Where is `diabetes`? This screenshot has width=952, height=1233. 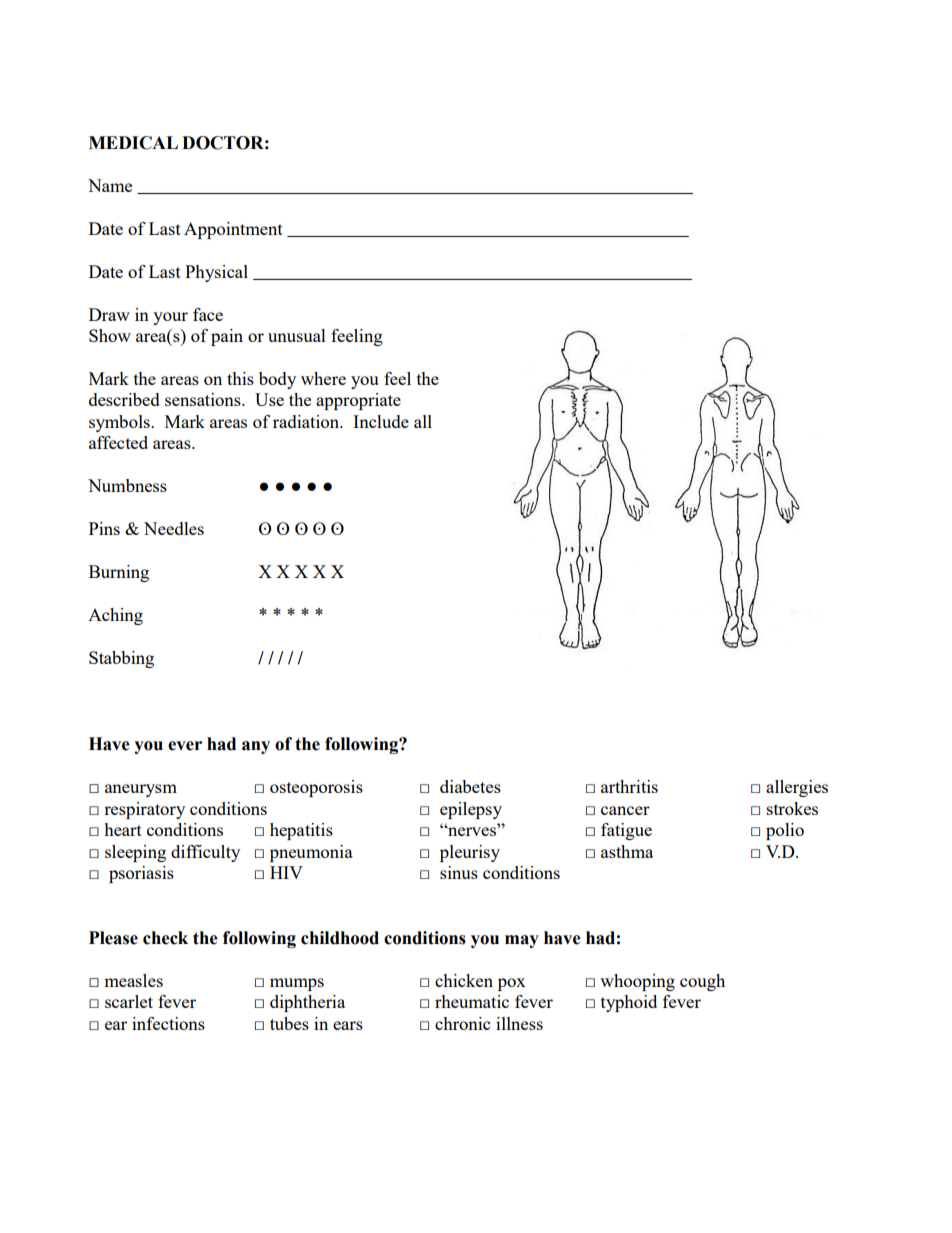
diabetes is located at coordinates (470, 786).
